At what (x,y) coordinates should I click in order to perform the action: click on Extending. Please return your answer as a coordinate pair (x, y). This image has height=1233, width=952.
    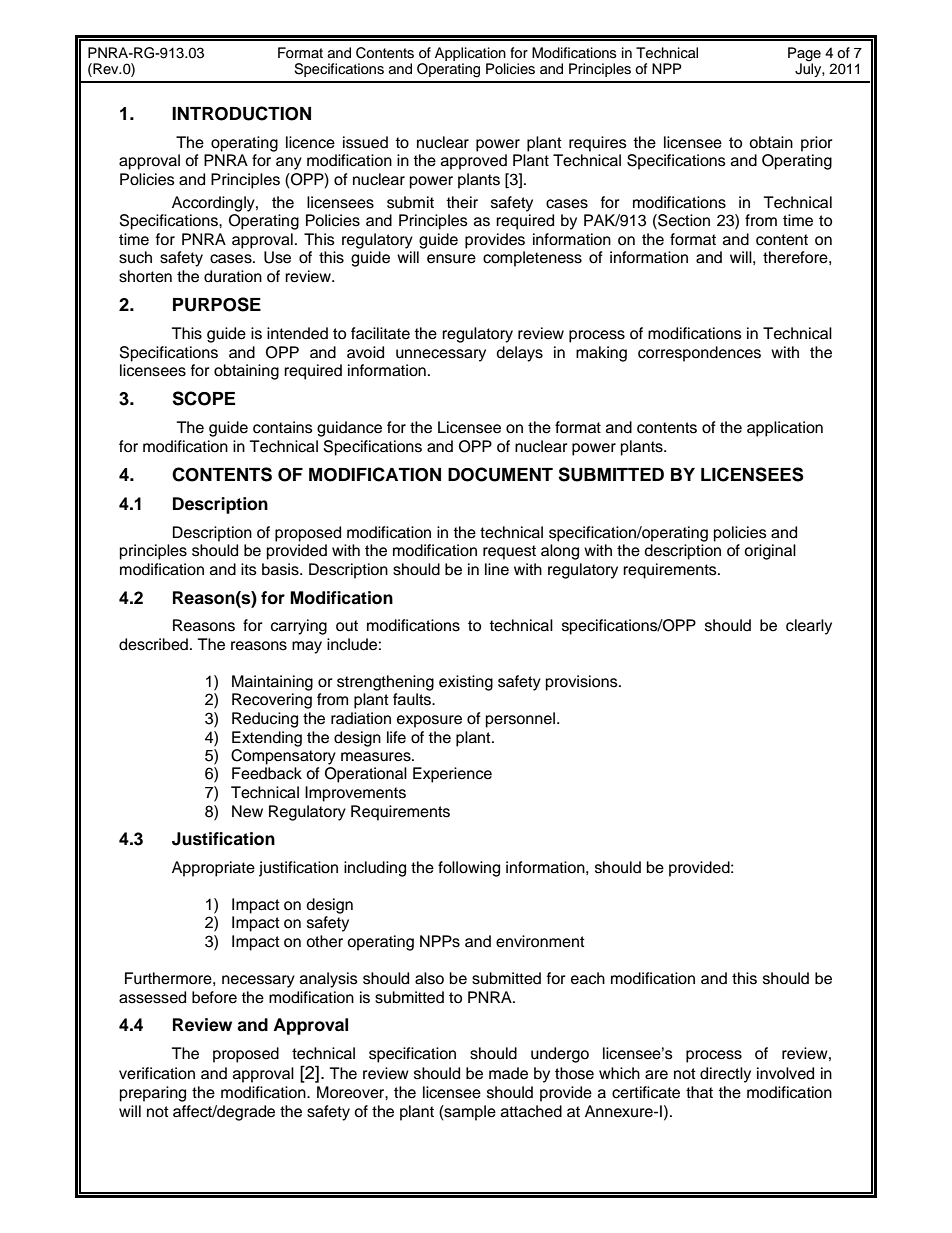
    Looking at the image, I should click on (267, 739).
